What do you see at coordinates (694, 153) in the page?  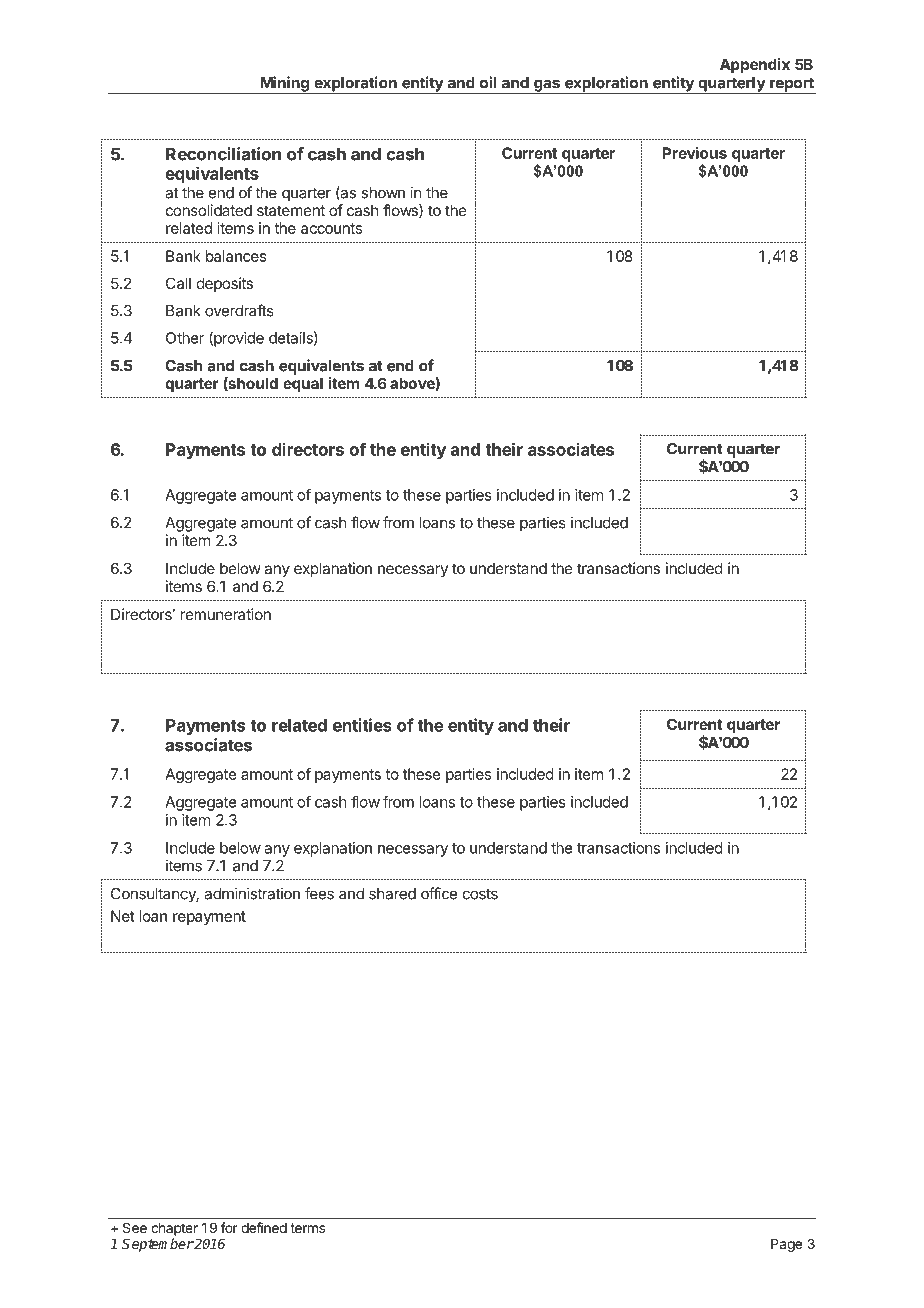 I see `Previous` at bounding box center [694, 153].
